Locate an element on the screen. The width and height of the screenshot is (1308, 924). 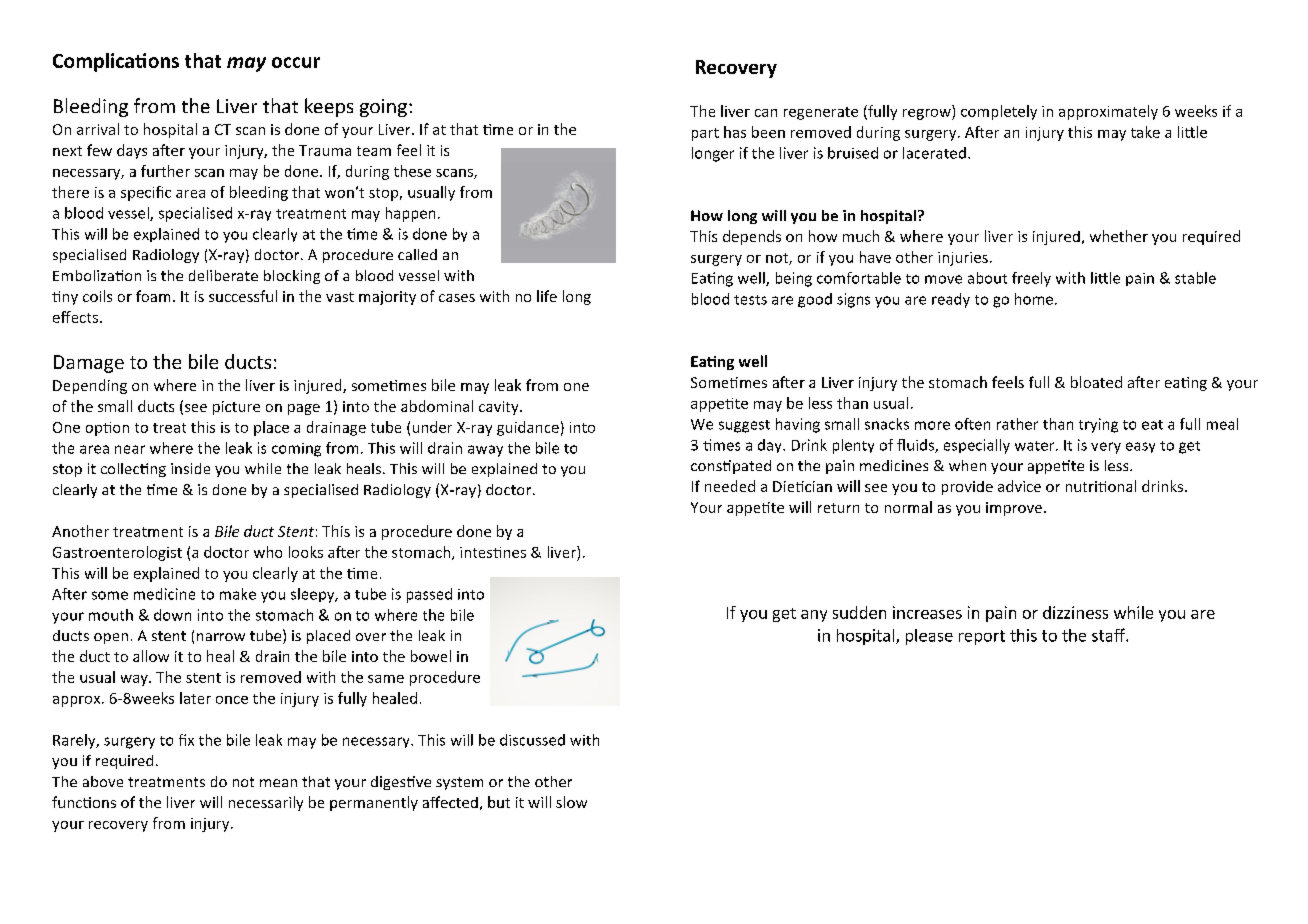
Complications is located at coordinates (116, 62).
